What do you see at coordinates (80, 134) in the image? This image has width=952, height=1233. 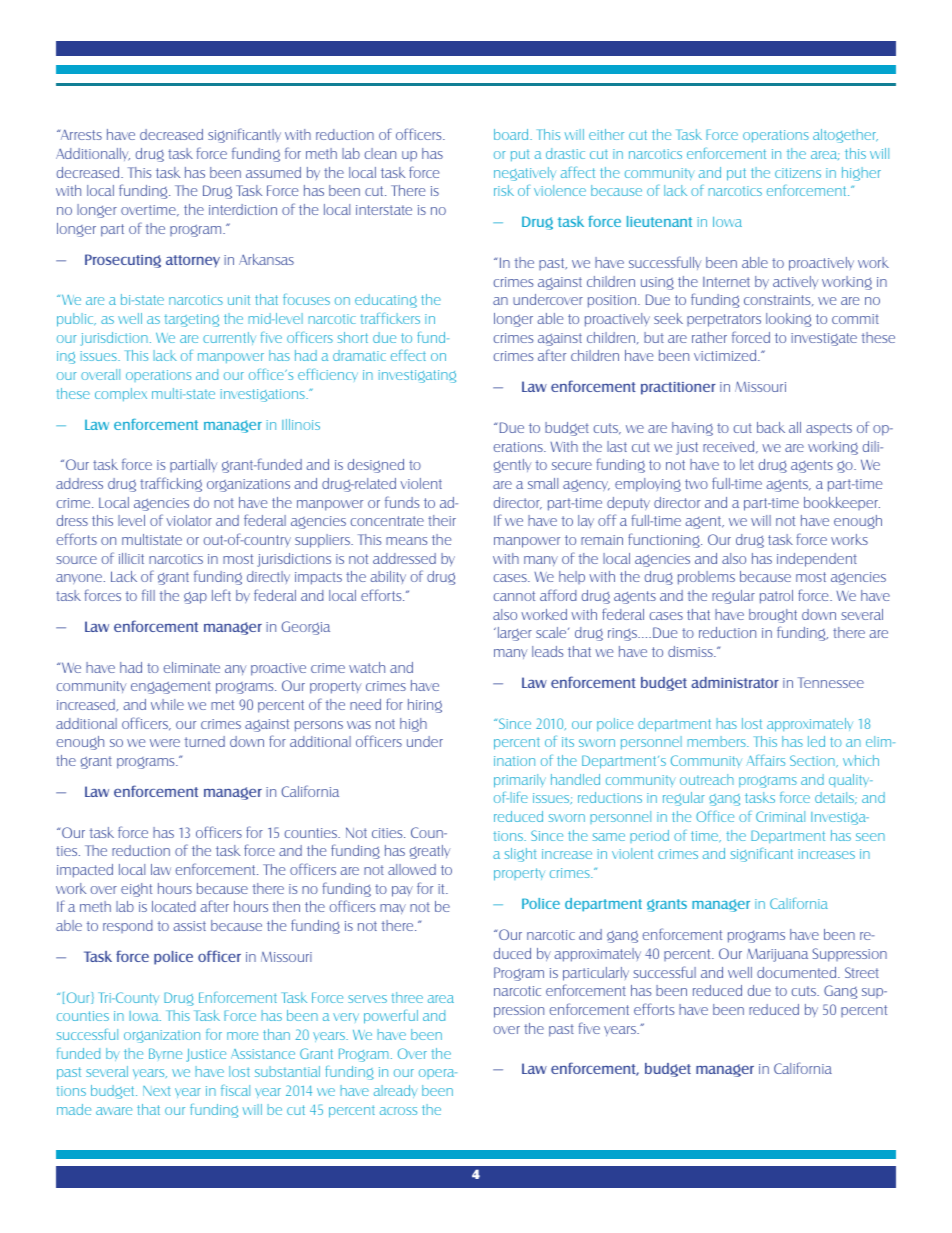 I see `Arrests` at bounding box center [80, 134].
